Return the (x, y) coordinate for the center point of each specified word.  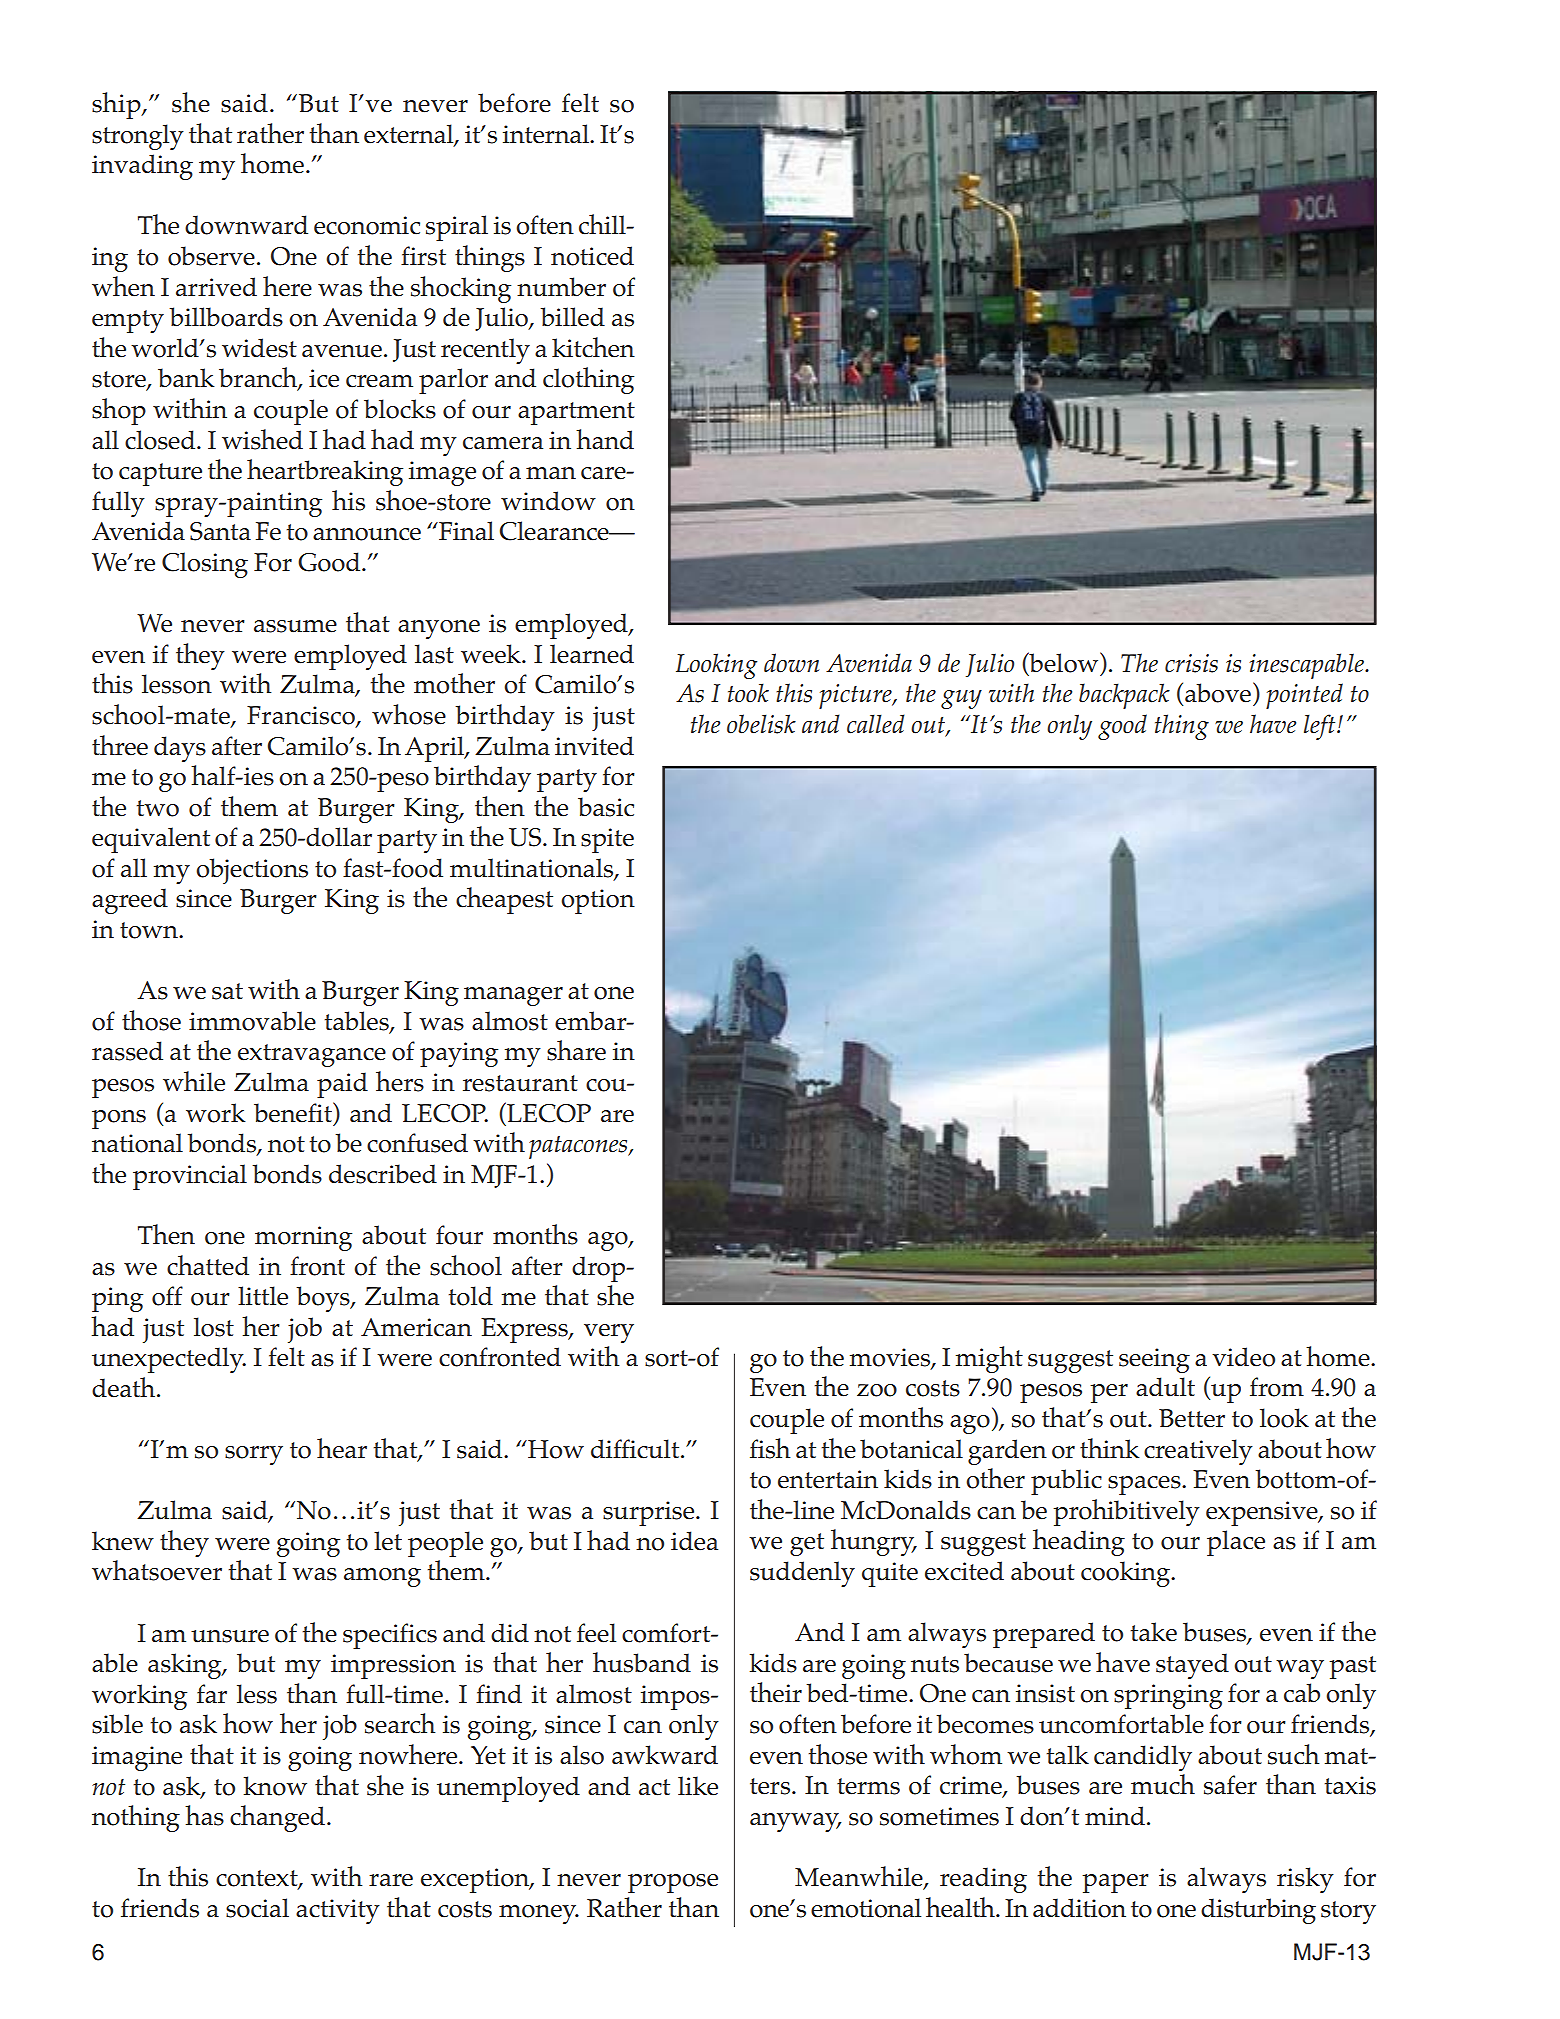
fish (770, 1448)
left (1321, 727)
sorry (254, 1455)
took (748, 693)
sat (227, 991)
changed (277, 1818)
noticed (592, 256)
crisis (1191, 663)
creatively (1198, 1452)
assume (295, 626)
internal (547, 134)
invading (142, 167)
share (576, 1050)
